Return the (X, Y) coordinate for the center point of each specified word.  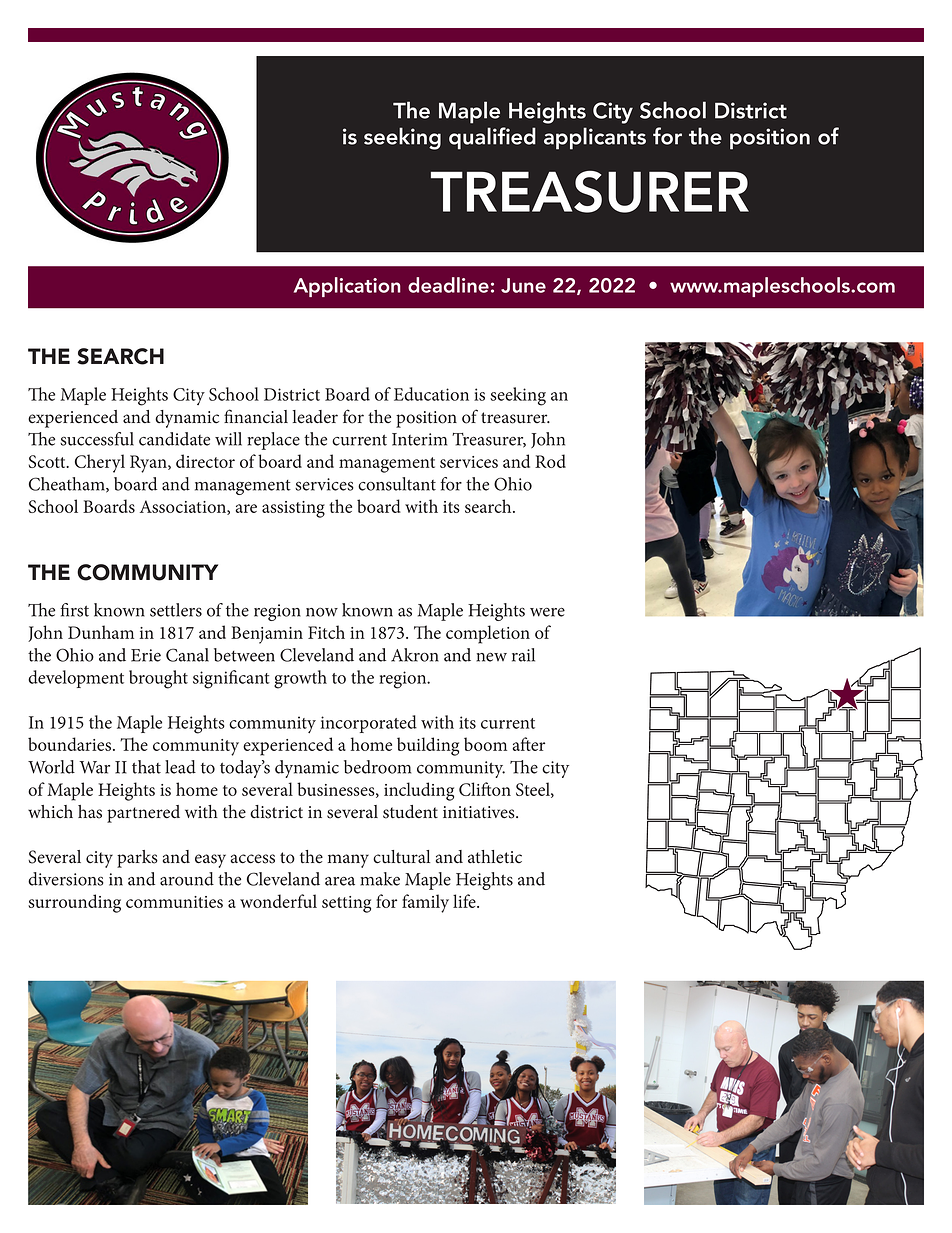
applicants (595, 138)
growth (300, 679)
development (76, 679)
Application (347, 287)
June (523, 285)
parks (137, 859)
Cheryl (100, 463)
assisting (293, 509)
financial (256, 416)
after (528, 744)
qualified (492, 138)
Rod (550, 461)
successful (97, 439)
